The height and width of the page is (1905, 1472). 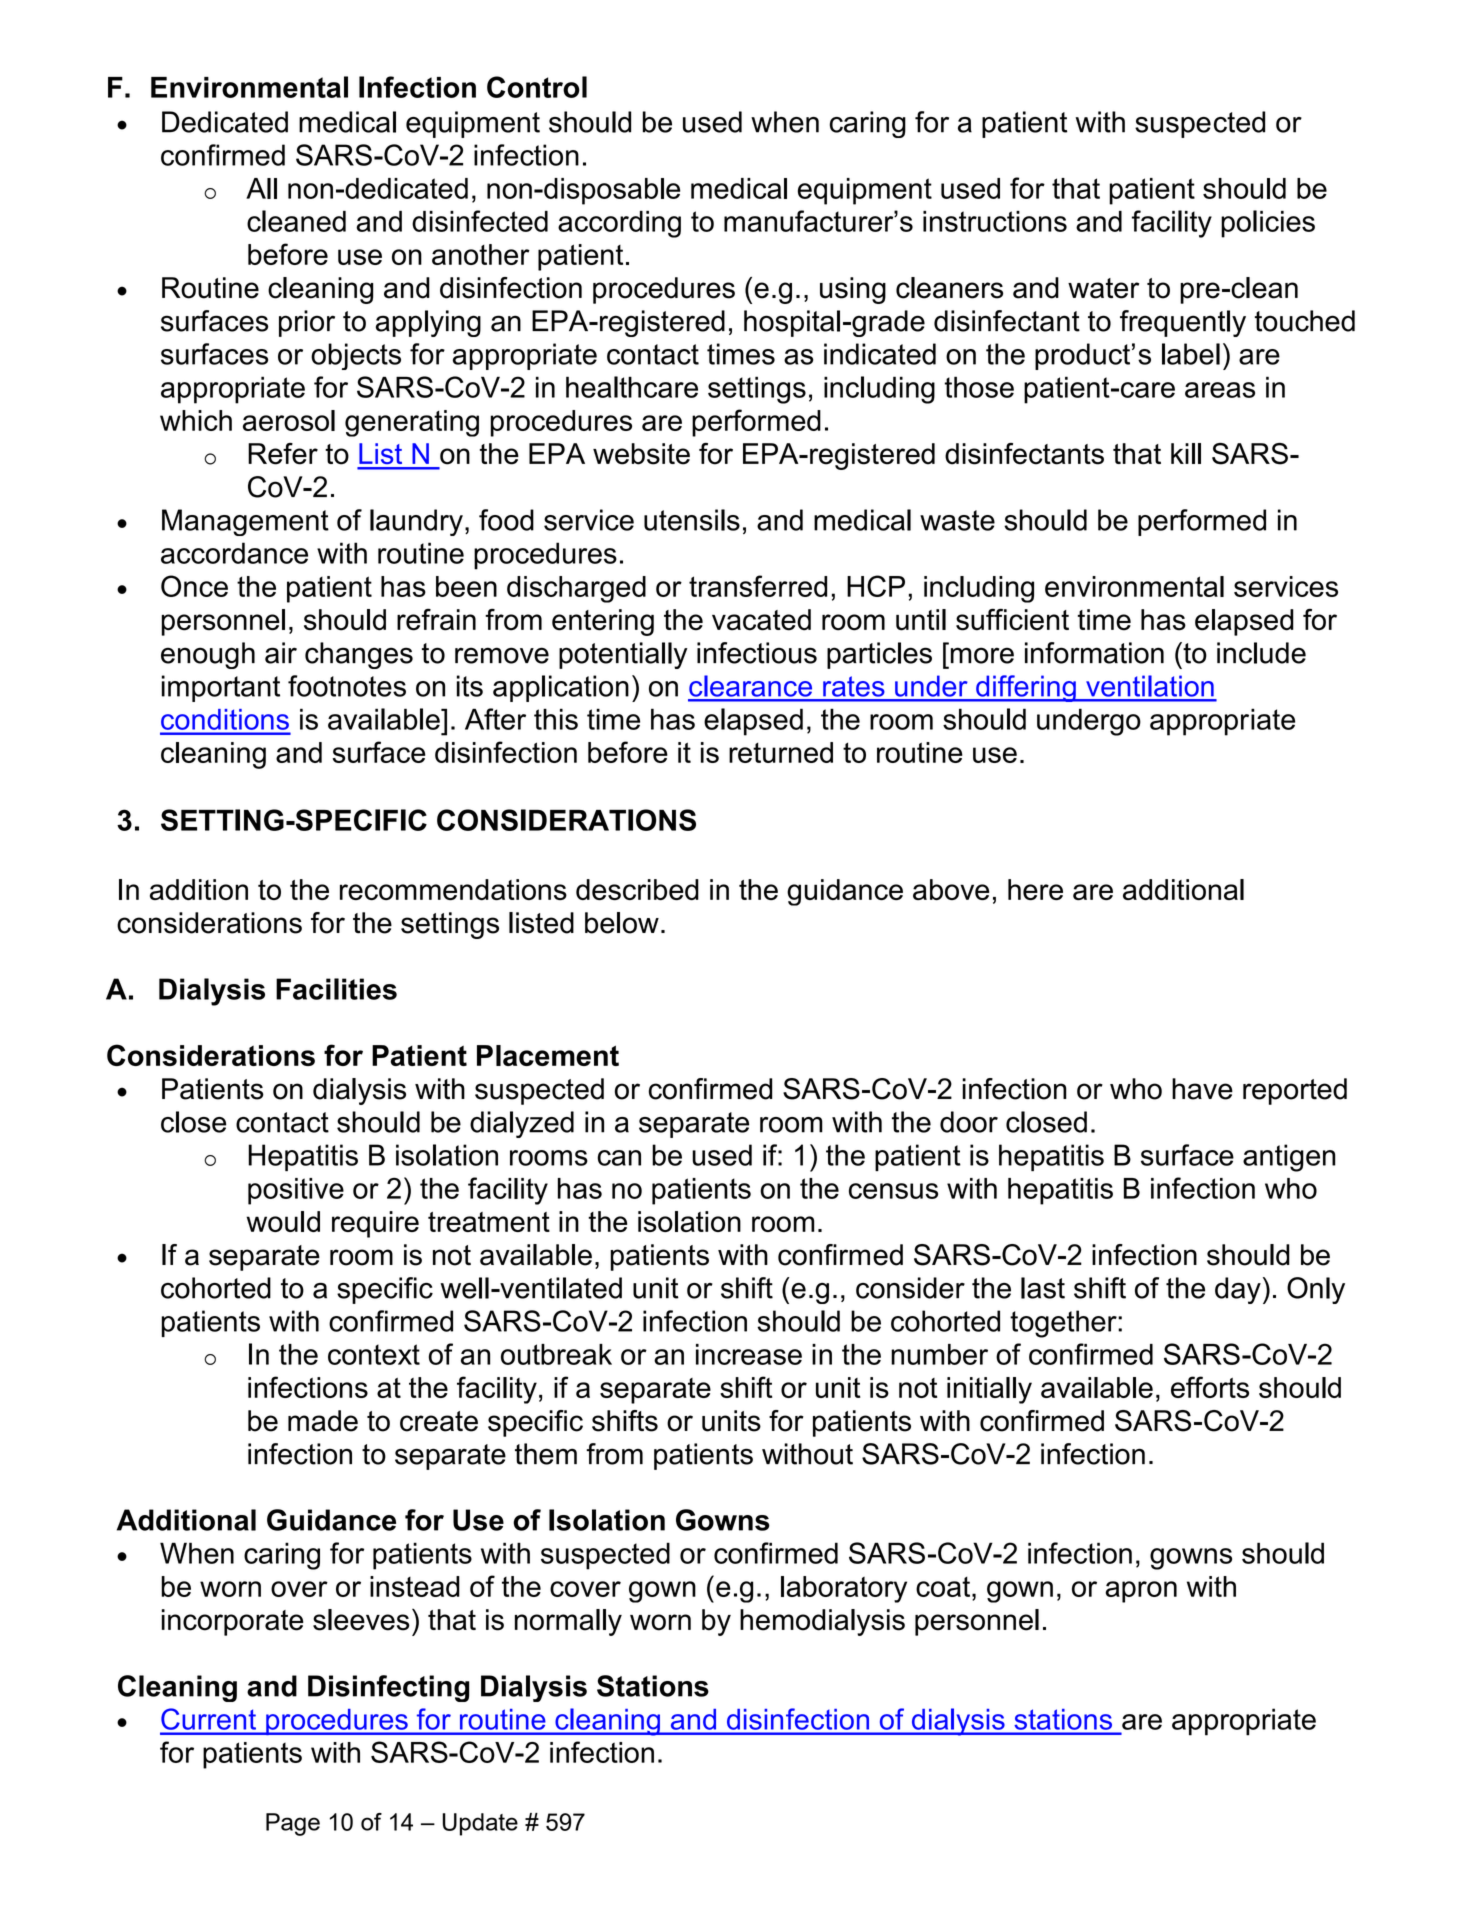 What do you see at coordinates (375, 1224) in the page?
I see `require` at bounding box center [375, 1224].
